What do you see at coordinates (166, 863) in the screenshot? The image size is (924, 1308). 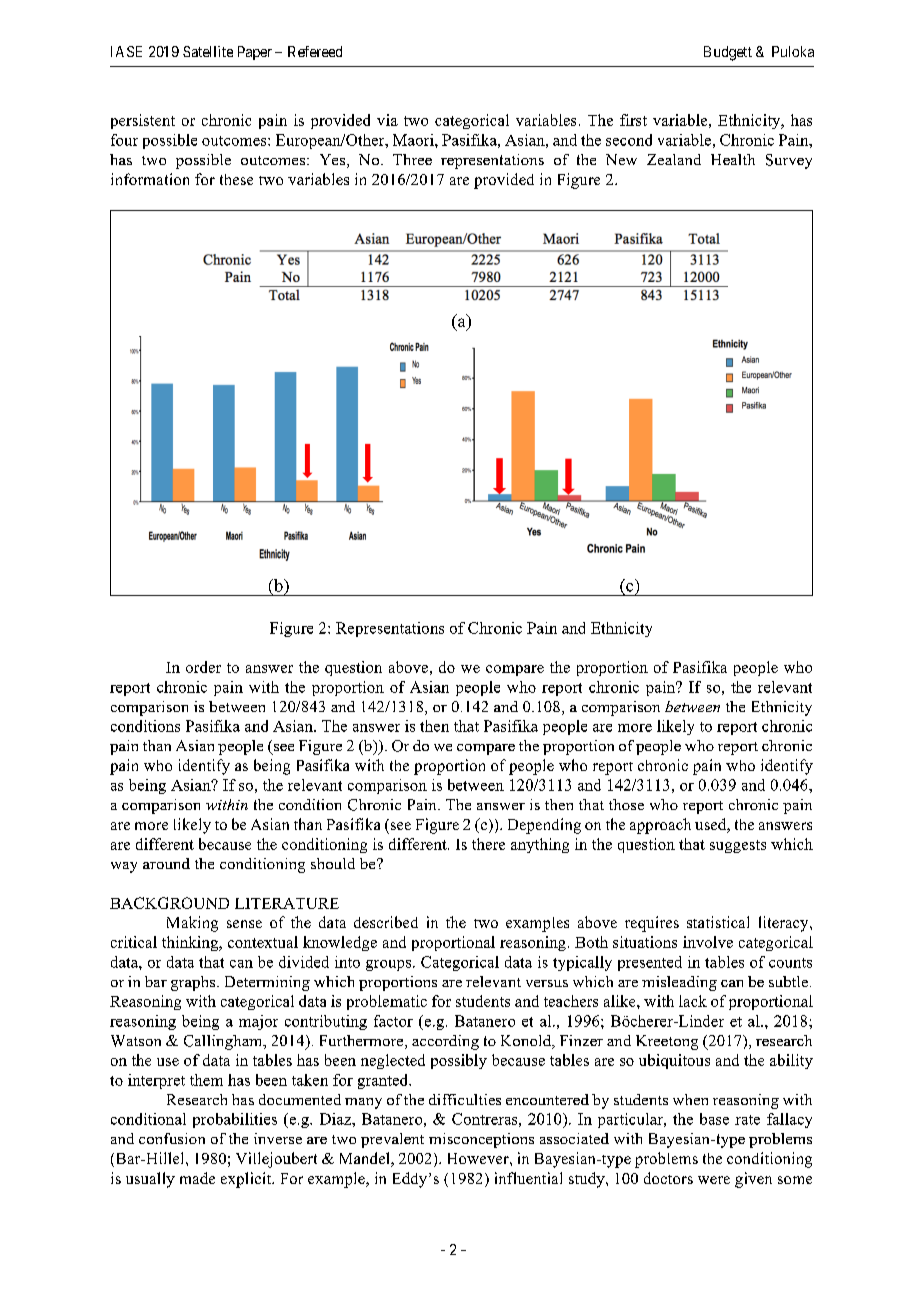 I see `around` at bounding box center [166, 863].
